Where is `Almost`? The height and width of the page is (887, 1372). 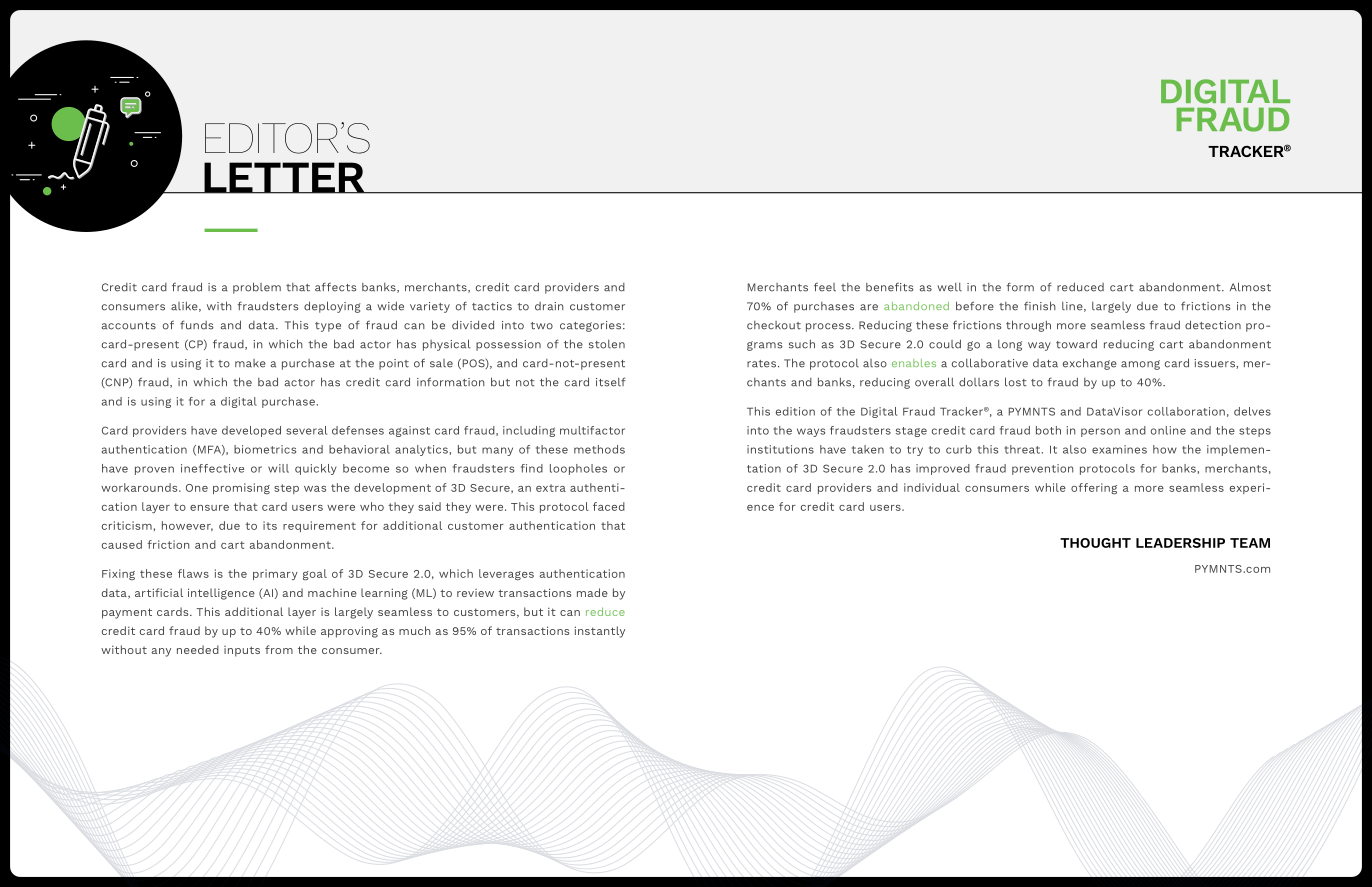
Almost is located at coordinates (1250, 287).
